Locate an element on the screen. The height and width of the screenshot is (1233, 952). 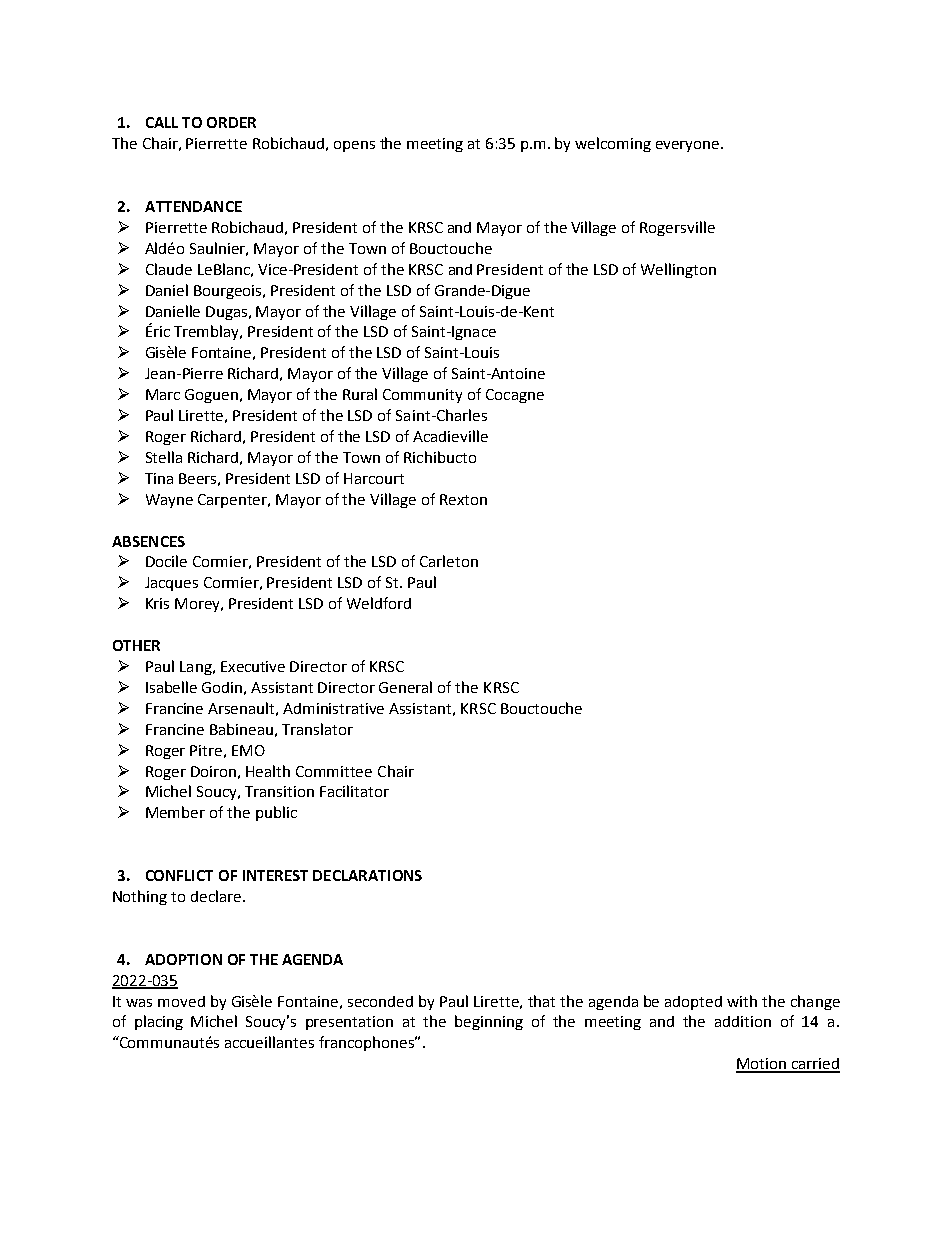
opens is located at coordinates (354, 146).
